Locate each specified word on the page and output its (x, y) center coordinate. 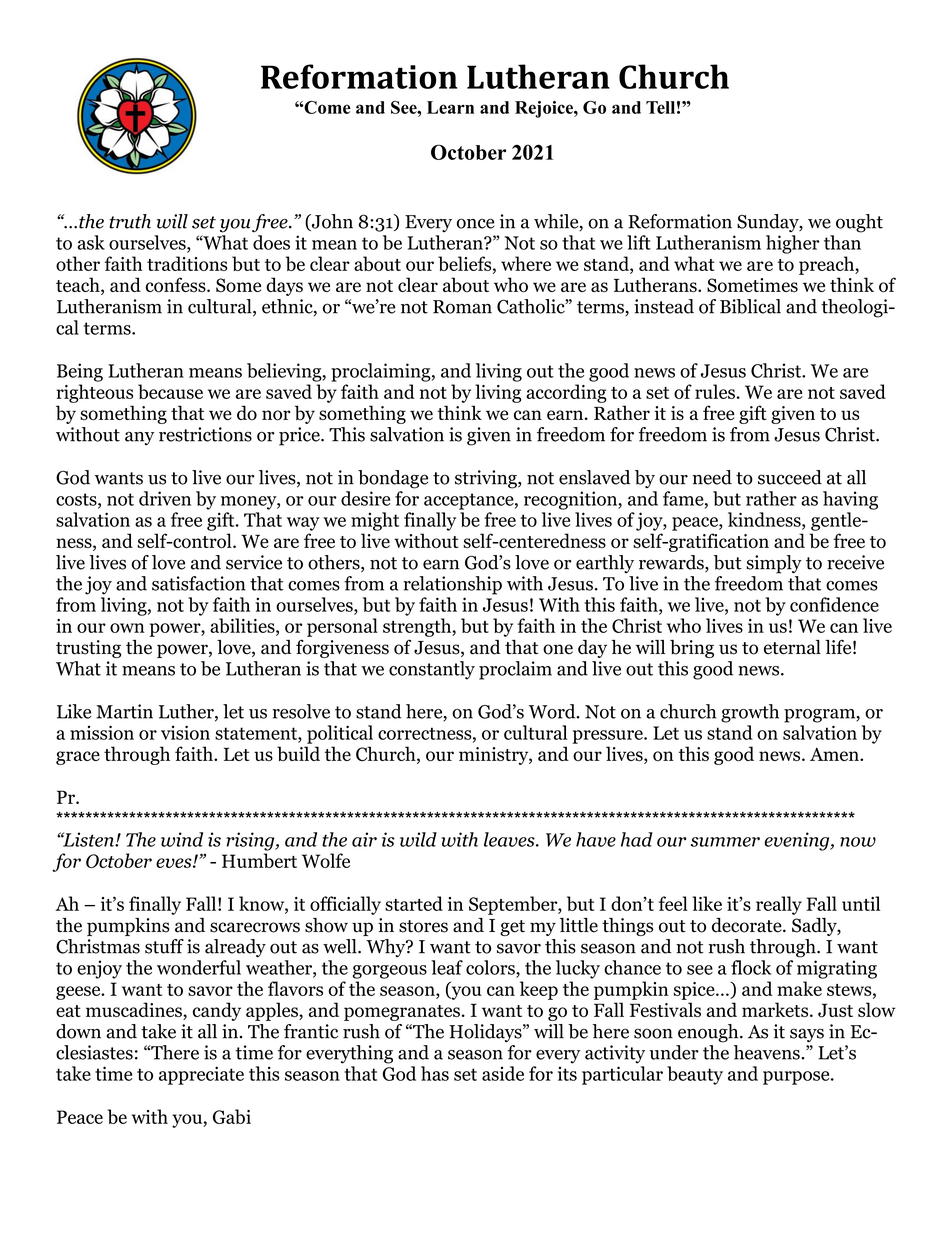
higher (792, 244)
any (139, 439)
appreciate (201, 1075)
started (414, 903)
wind (182, 839)
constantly (432, 670)
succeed (790, 477)
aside (503, 1073)
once (475, 223)
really (779, 905)
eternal (792, 647)
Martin (124, 711)
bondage (393, 479)
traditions (187, 263)
